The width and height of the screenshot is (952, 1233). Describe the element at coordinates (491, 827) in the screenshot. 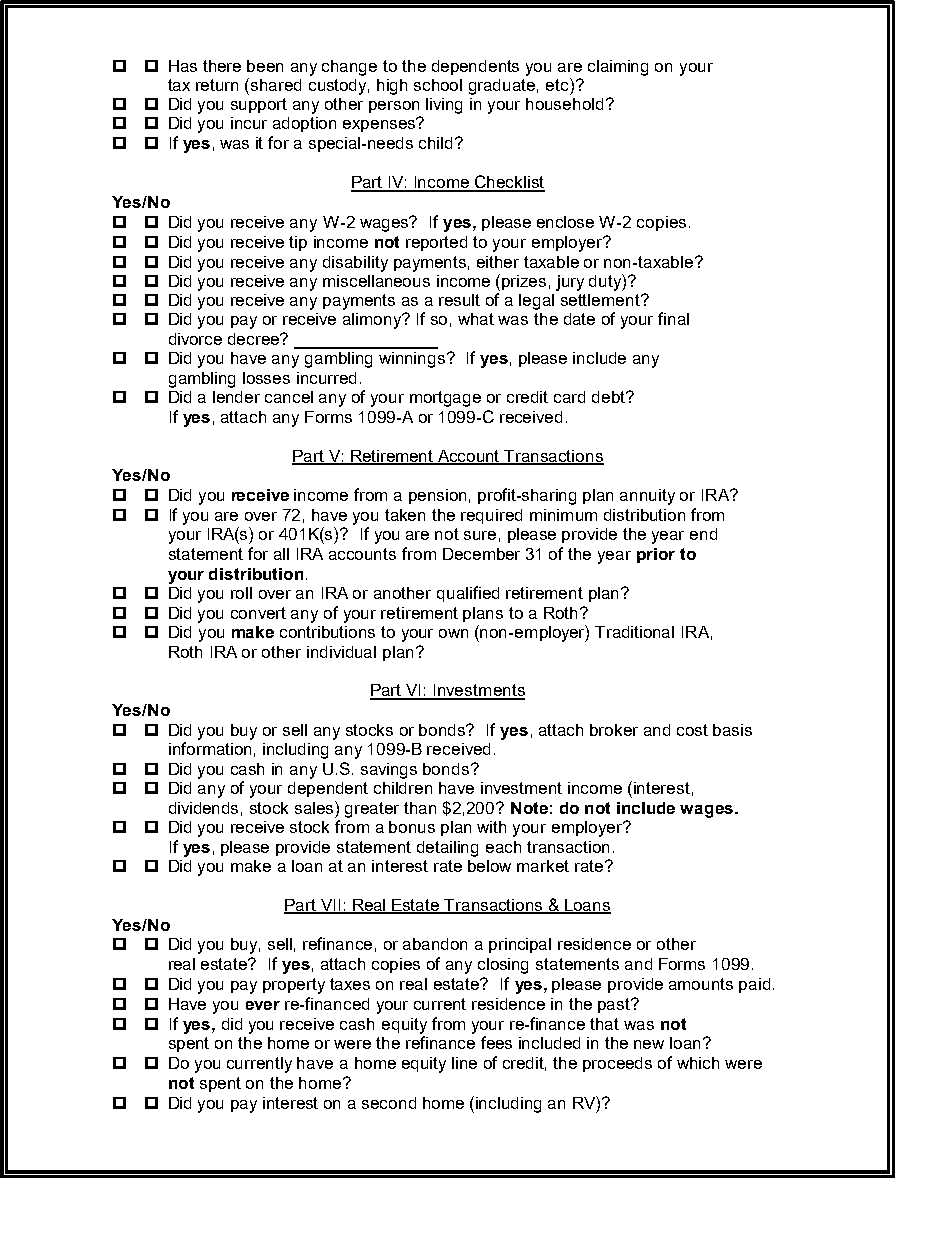

I see `with` at that location.
